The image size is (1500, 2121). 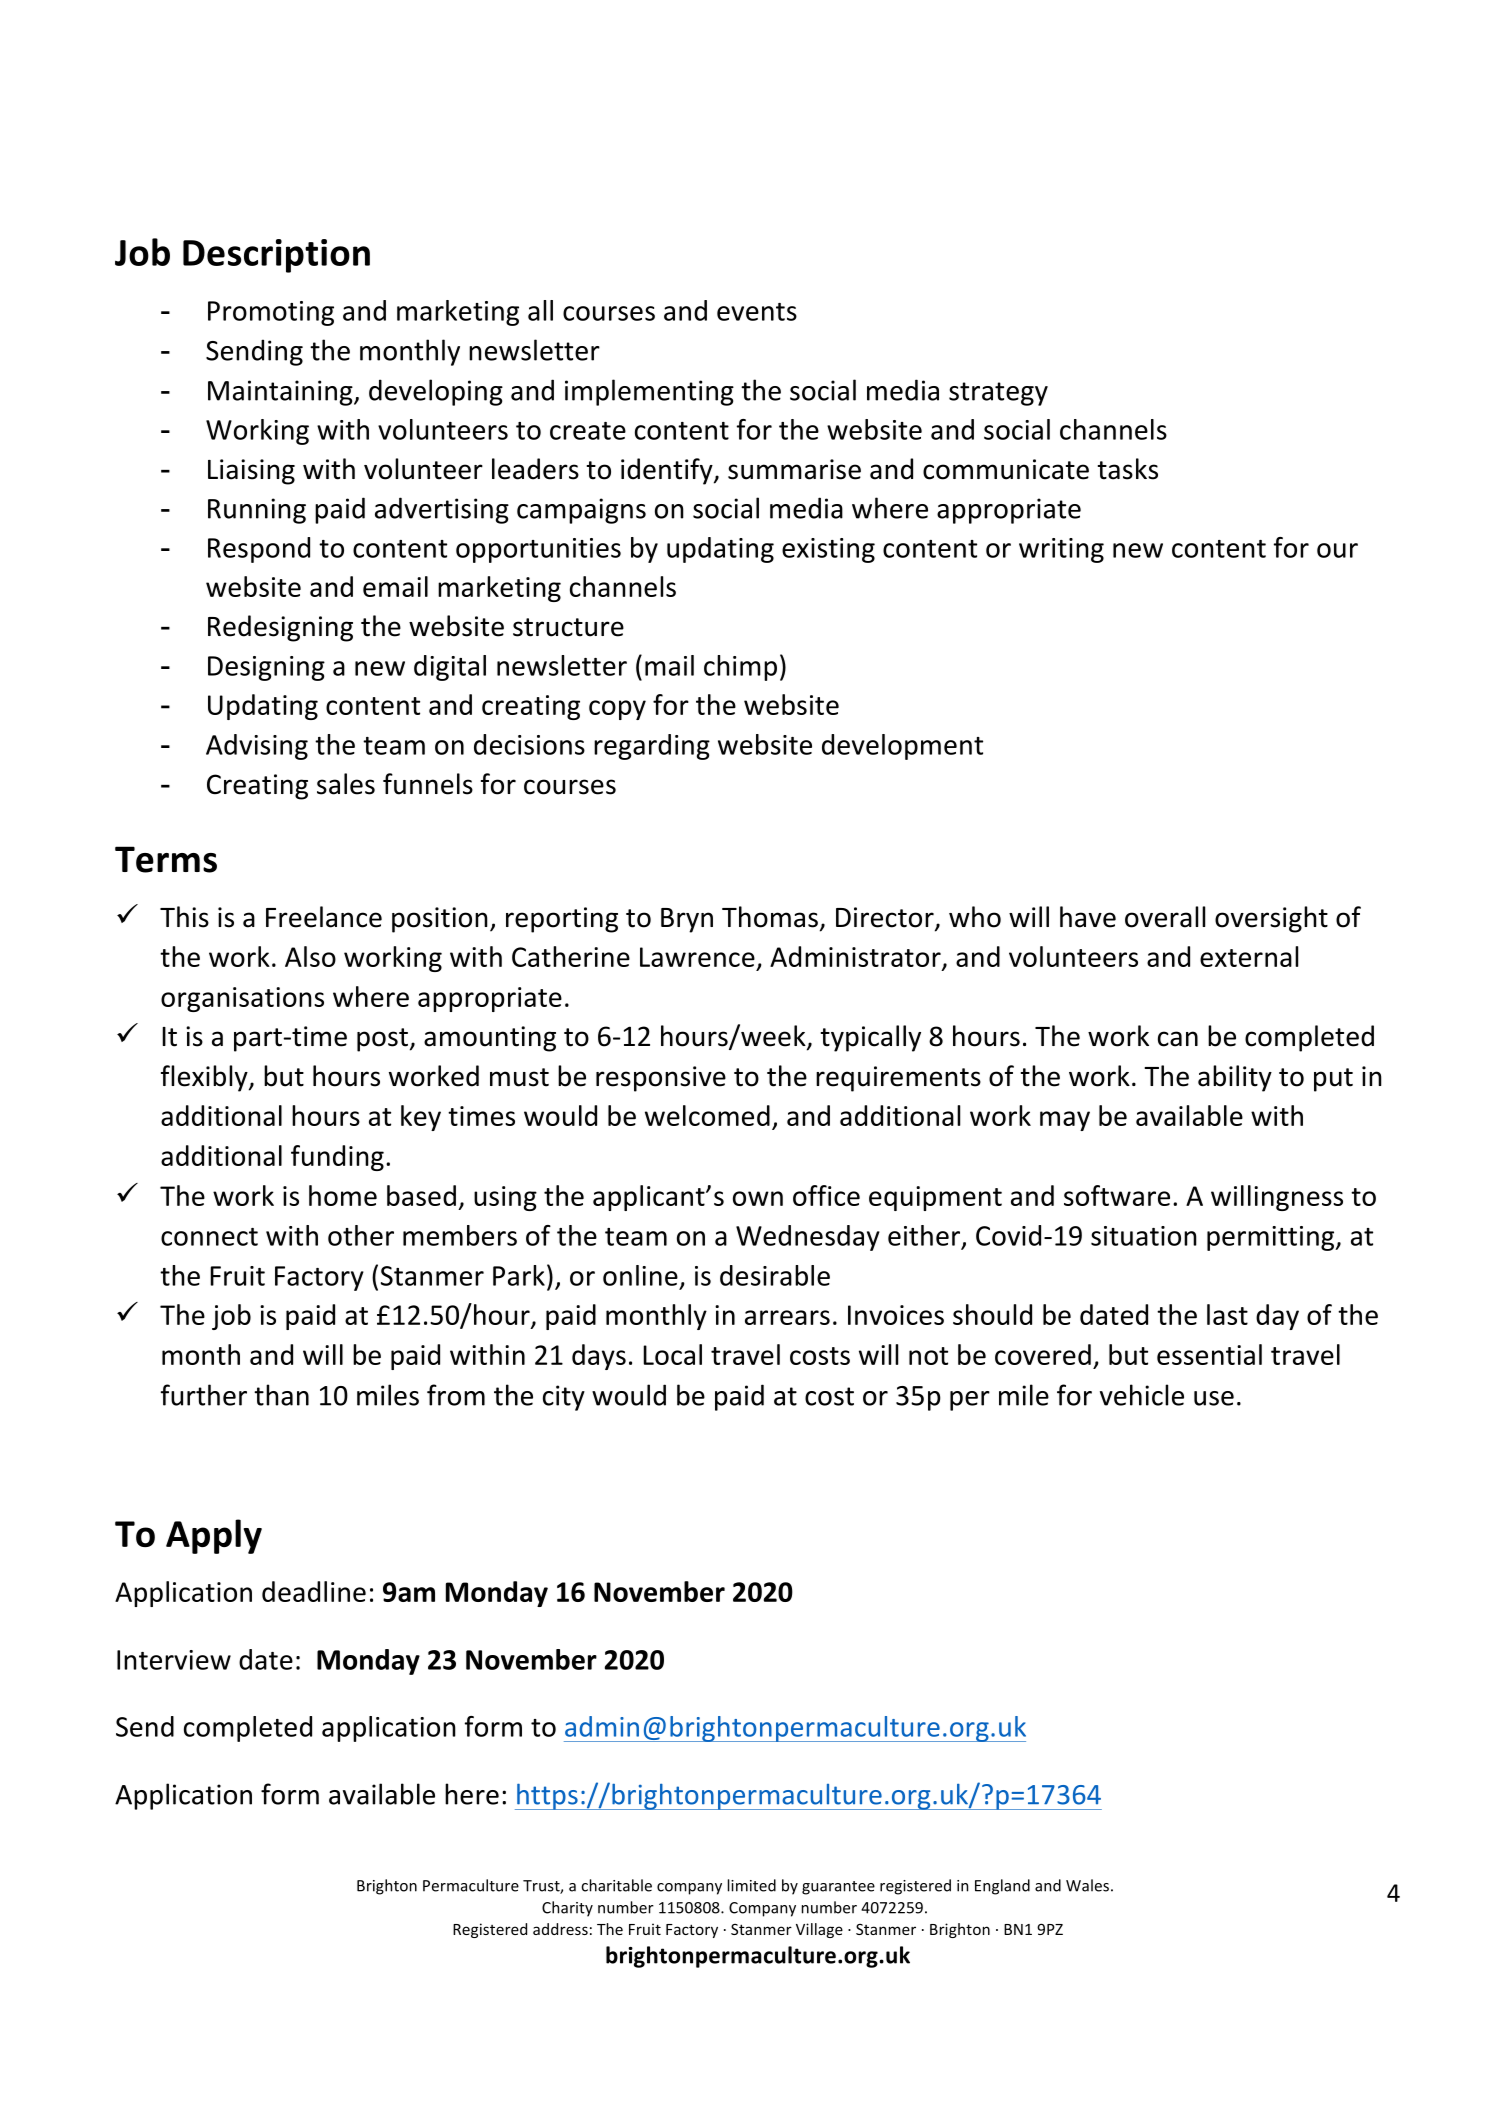 What do you see at coordinates (740, 668) in the document?
I see `chimp` at bounding box center [740, 668].
